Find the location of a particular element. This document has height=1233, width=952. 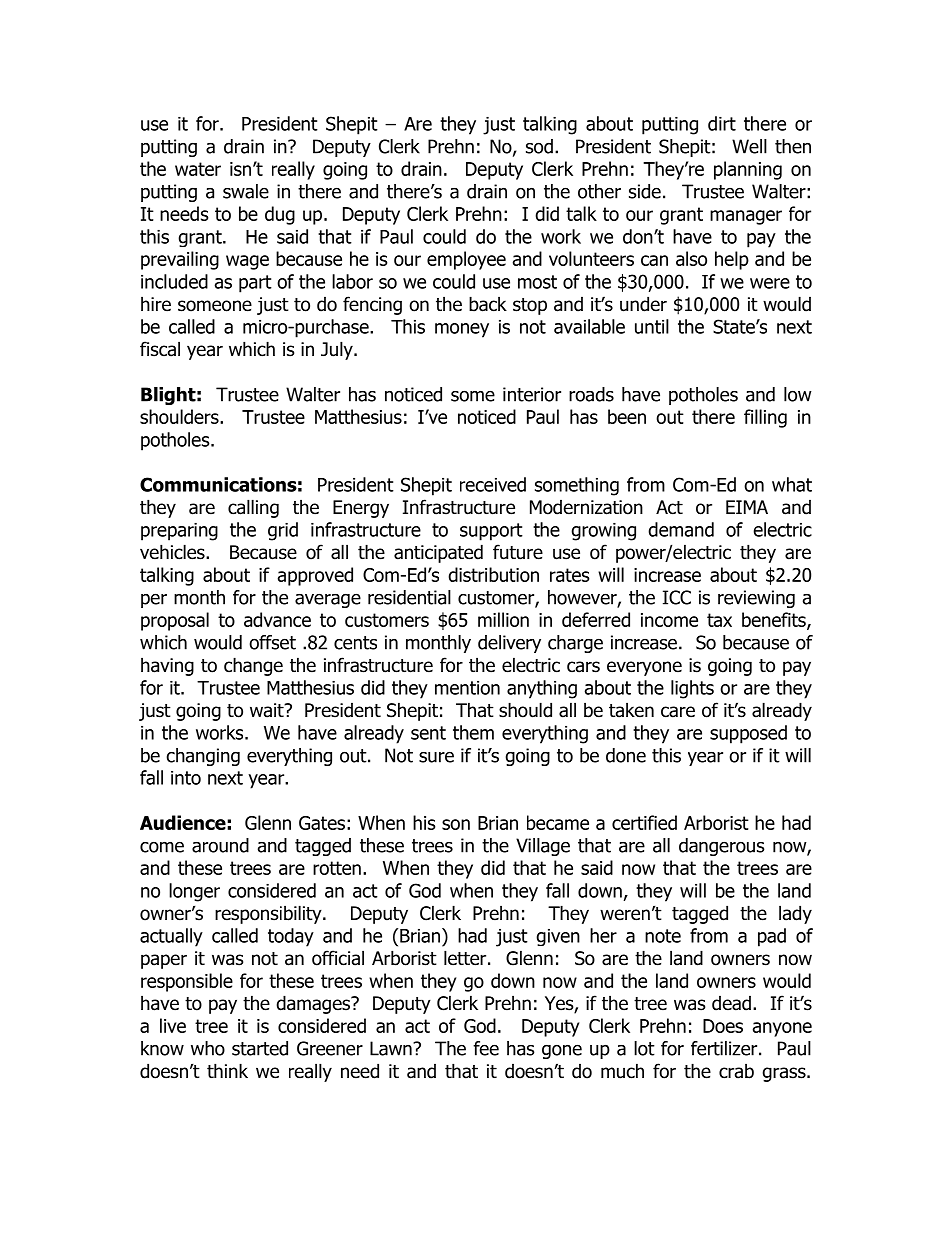

who is located at coordinates (208, 1048).
